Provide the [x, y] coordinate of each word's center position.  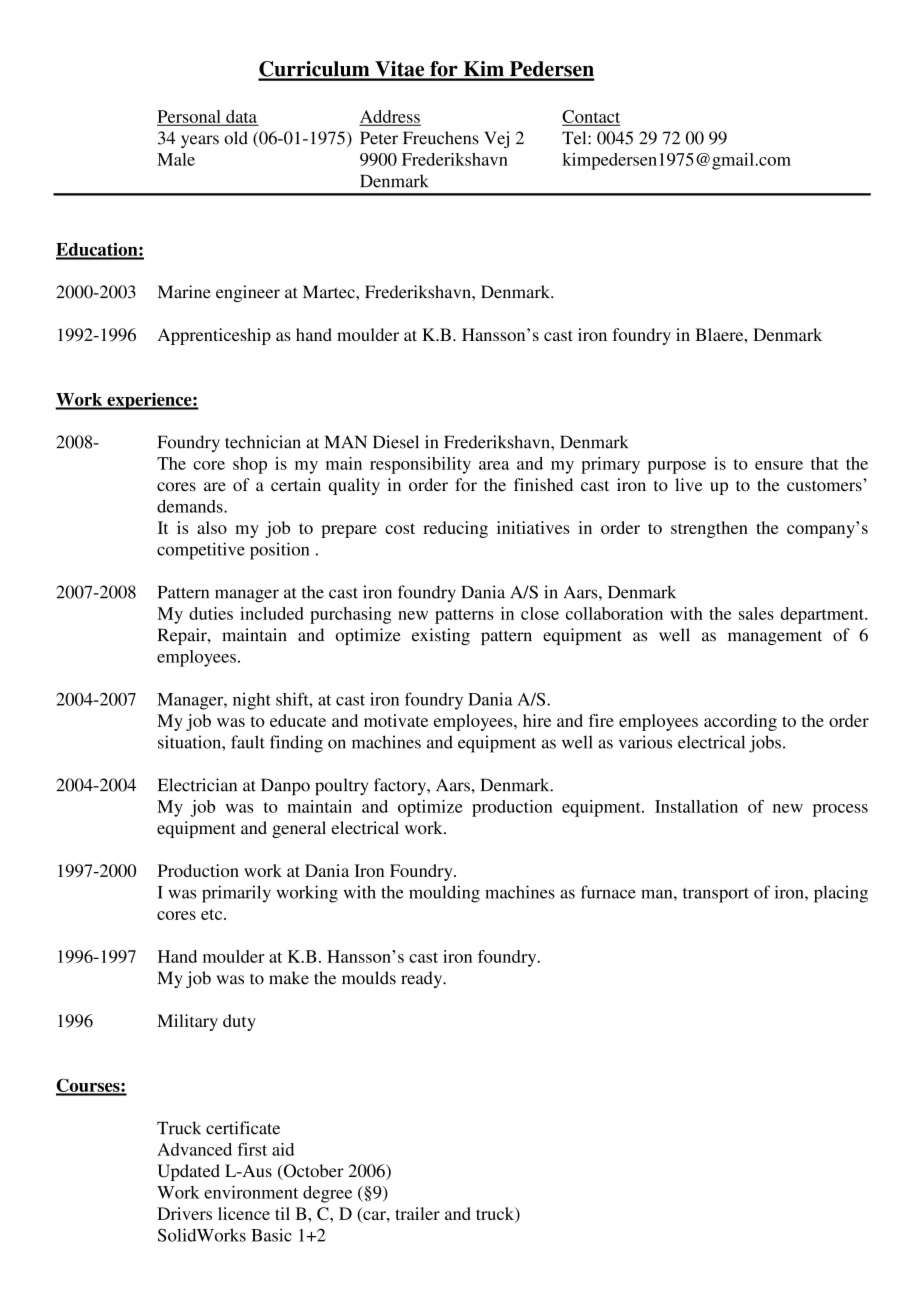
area [494, 465]
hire [537, 720]
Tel [575, 138]
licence [244, 1213]
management [775, 637]
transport [716, 895]
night [252, 701]
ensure [779, 465]
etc [213, 914]
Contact [591, 117]
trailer [417, 1213]
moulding [444, 894]
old [236, 138]
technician [263, 442]
